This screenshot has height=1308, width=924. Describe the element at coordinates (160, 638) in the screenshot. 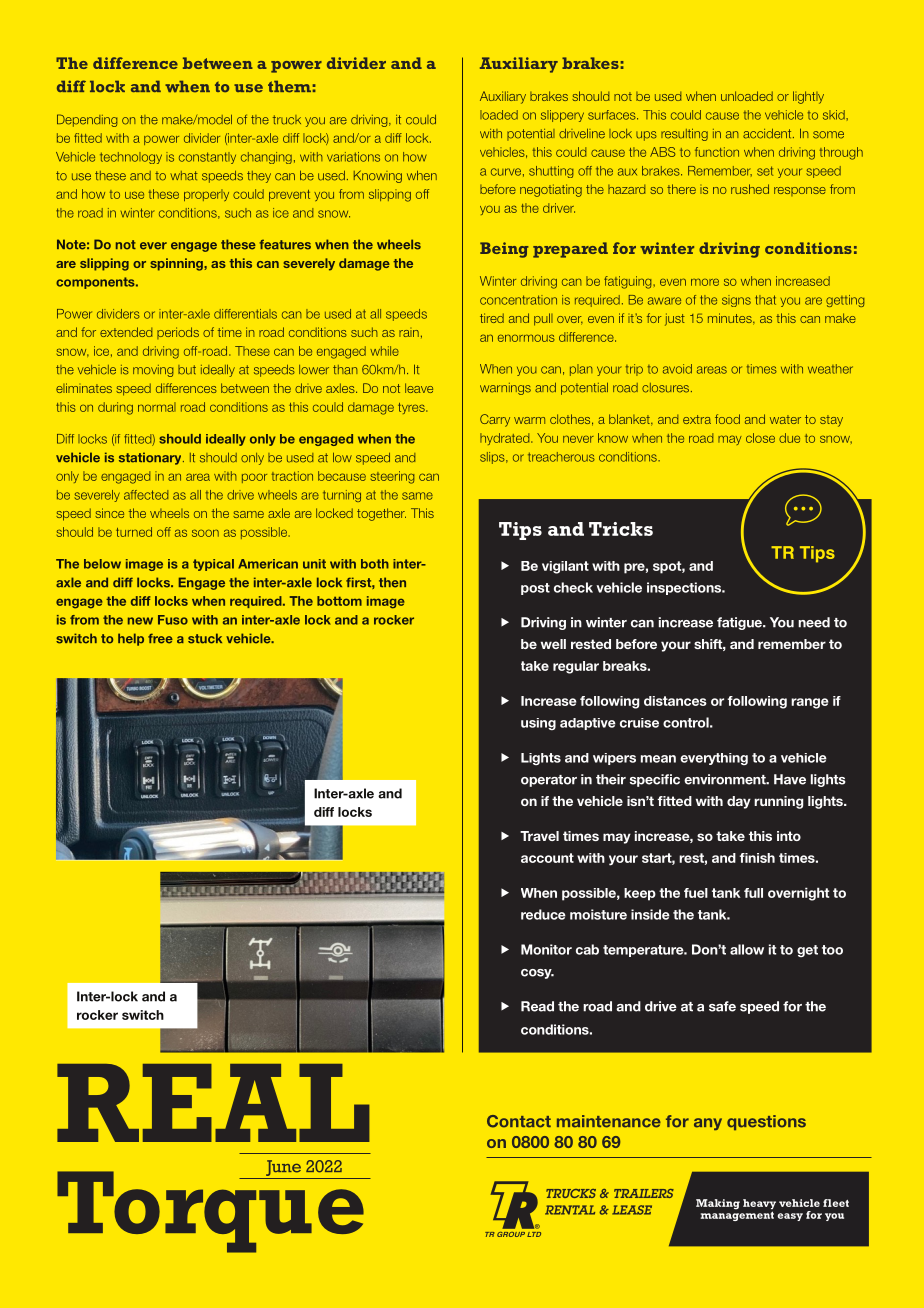

I see `free` at that location.
